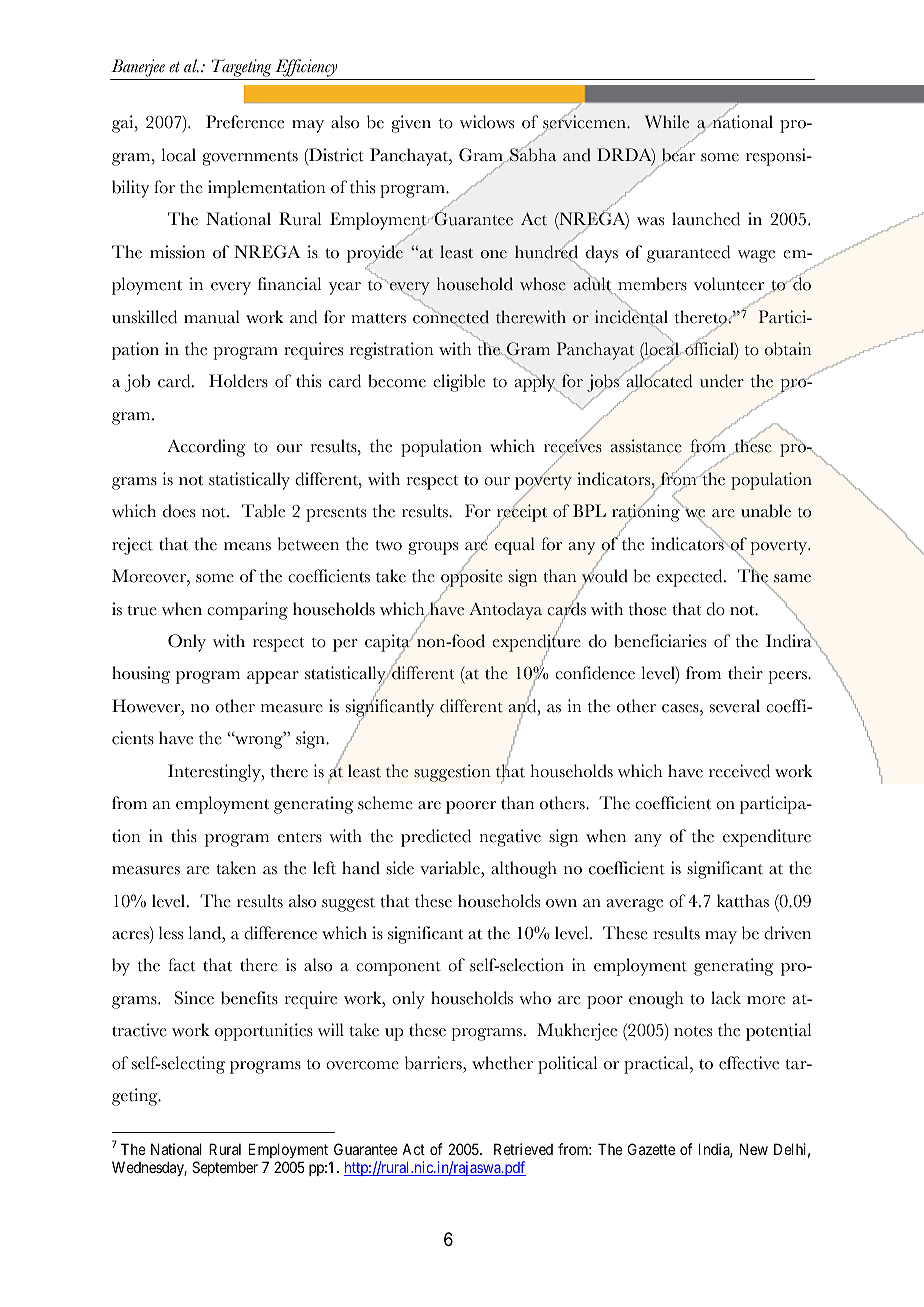 The height and width of the document is (1307, 924). What do you see at coordinates (634, 905) in the document?
I see `average` at bounding box center [634, 905].
